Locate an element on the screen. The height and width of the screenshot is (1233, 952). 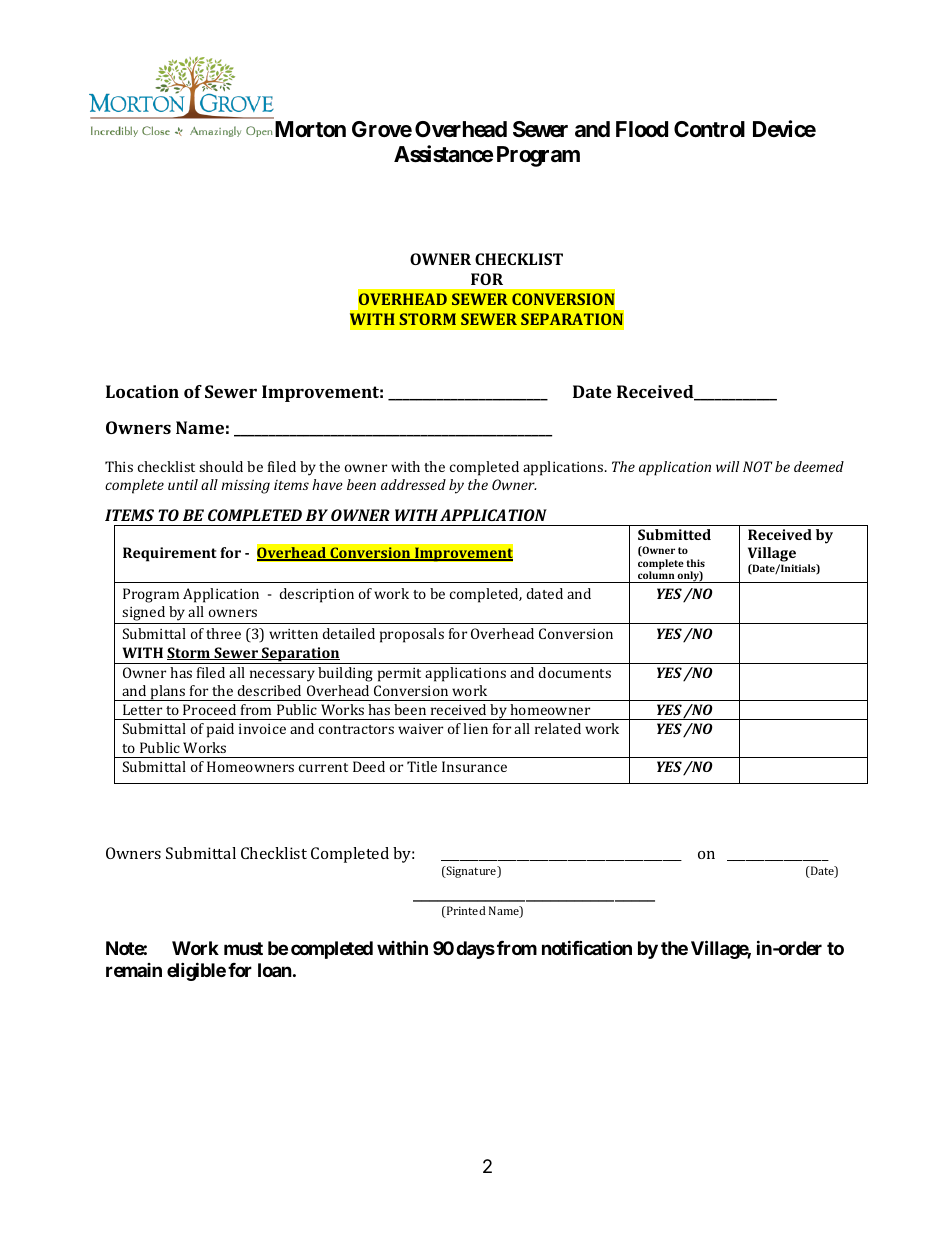
must is located at coordinates (243, 948).
